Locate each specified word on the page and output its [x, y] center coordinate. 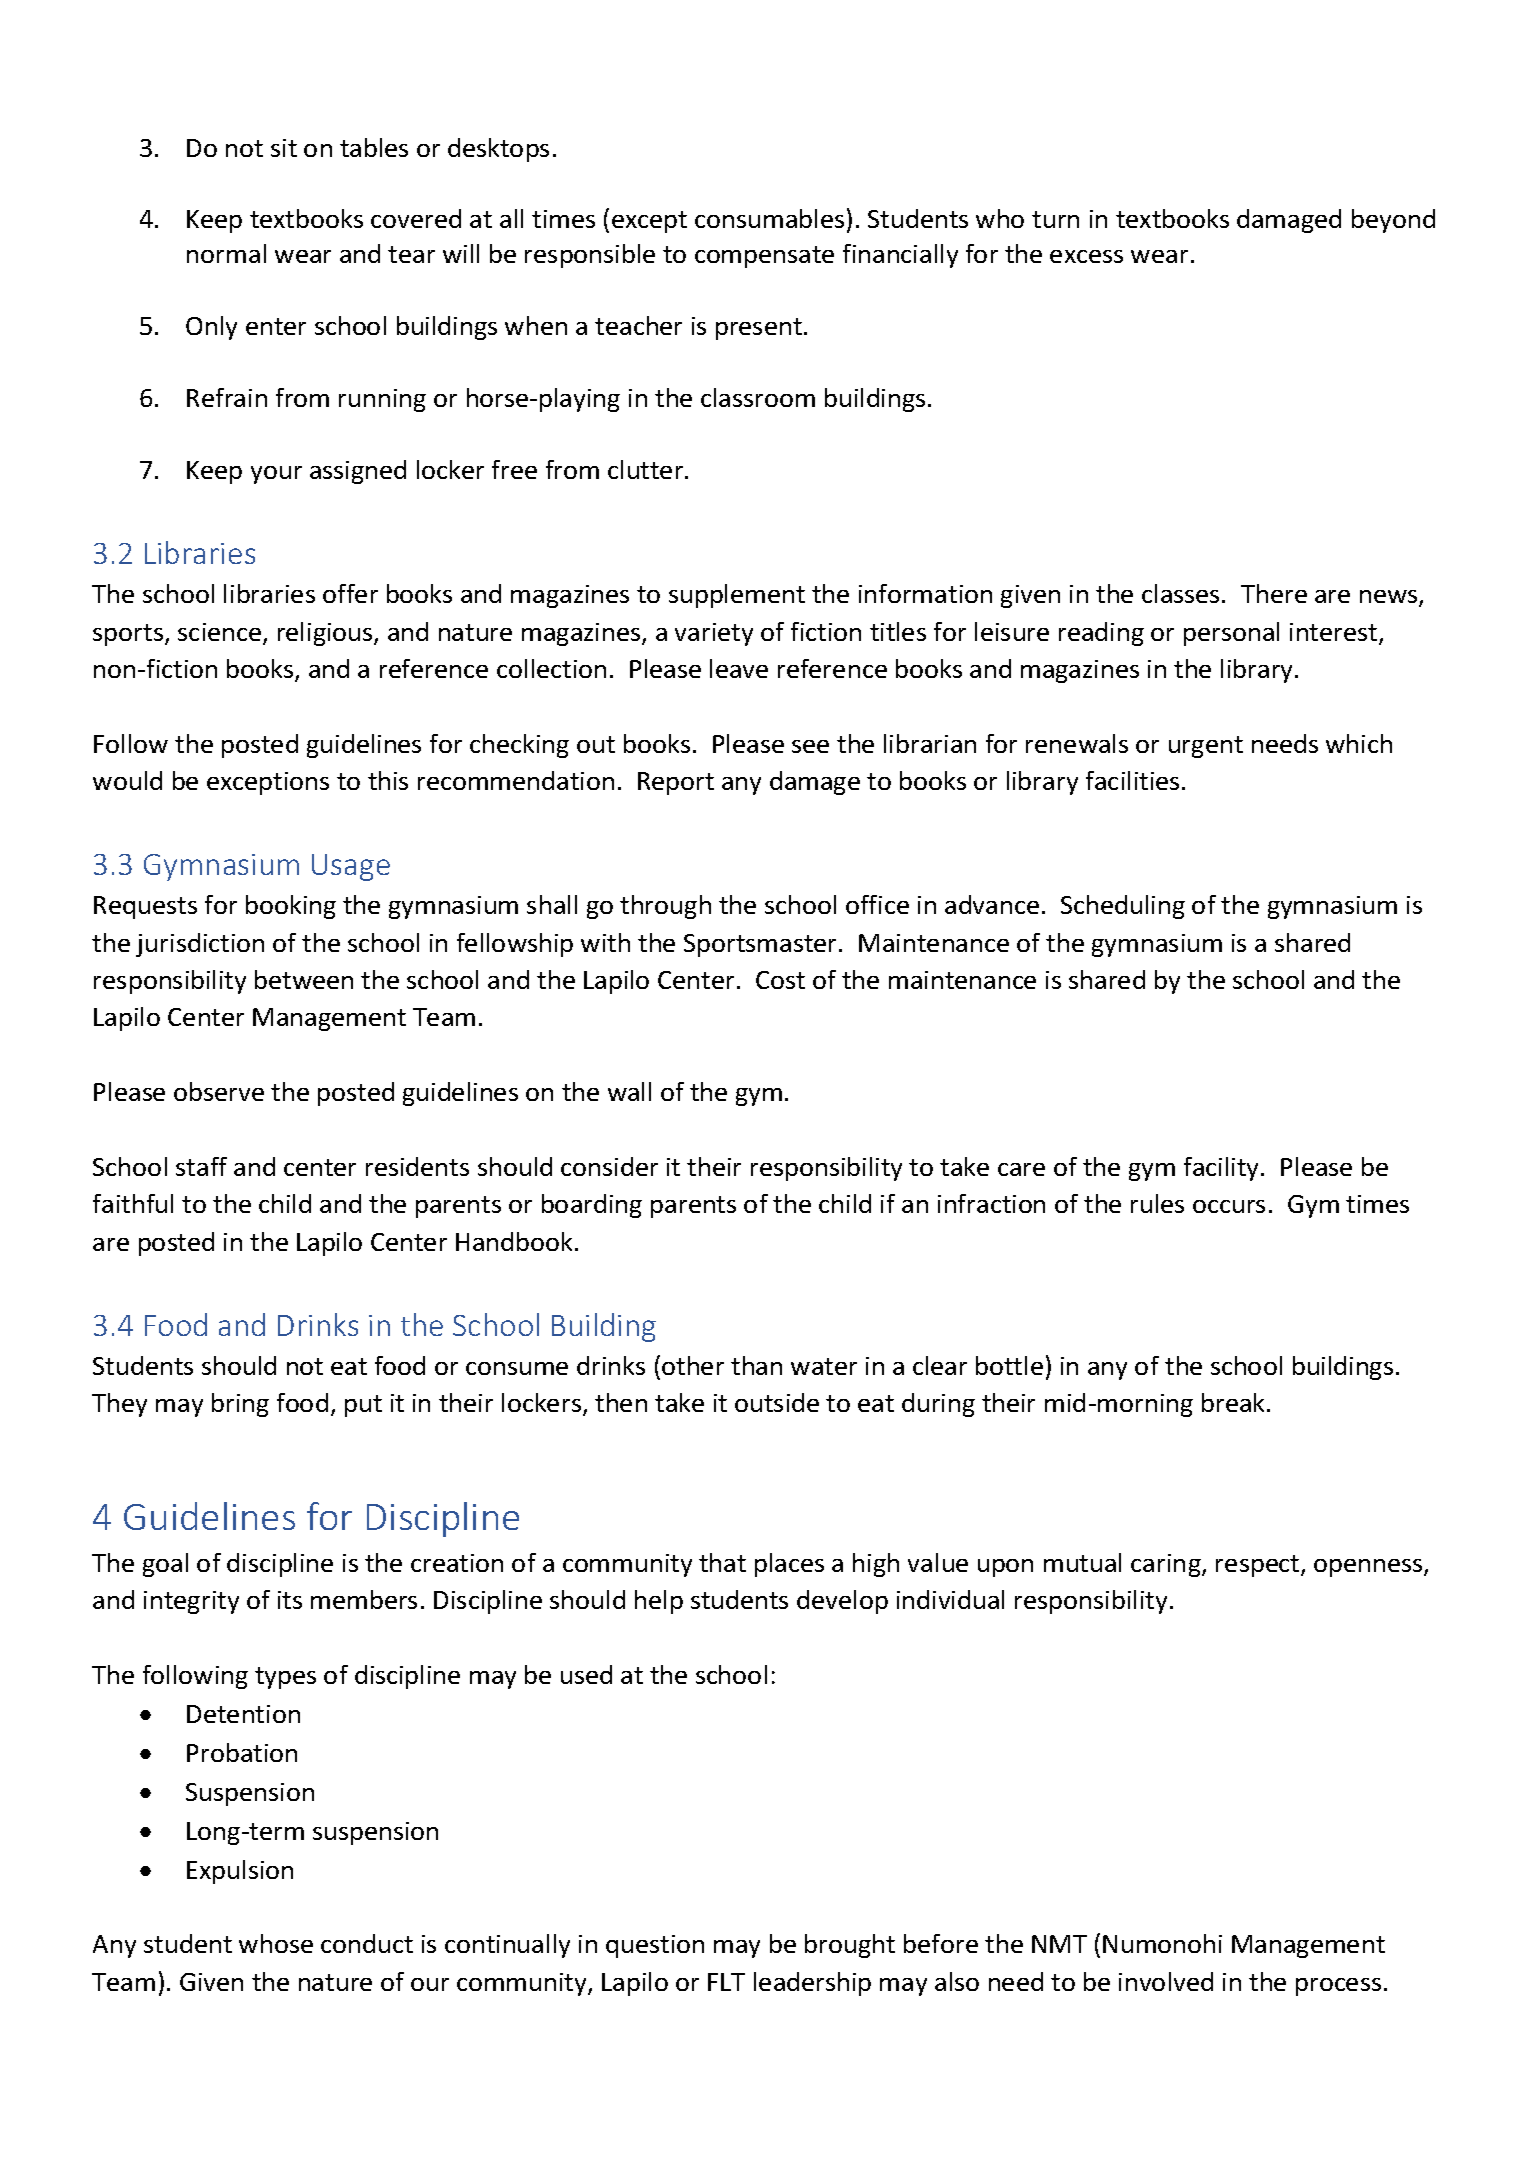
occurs [1229, 1206]
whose [276, 1943]
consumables [769, 218]
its [290, 1600]
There [1274, 593]
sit [284, 148]
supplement [737, 596]
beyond [1393, 221]
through [665, 907]
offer [350, 593]
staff [201, 1166]
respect [1259, 1566]
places [789, 1565]
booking [291, 907]
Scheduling [1123, 907]
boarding [592, 1206]
